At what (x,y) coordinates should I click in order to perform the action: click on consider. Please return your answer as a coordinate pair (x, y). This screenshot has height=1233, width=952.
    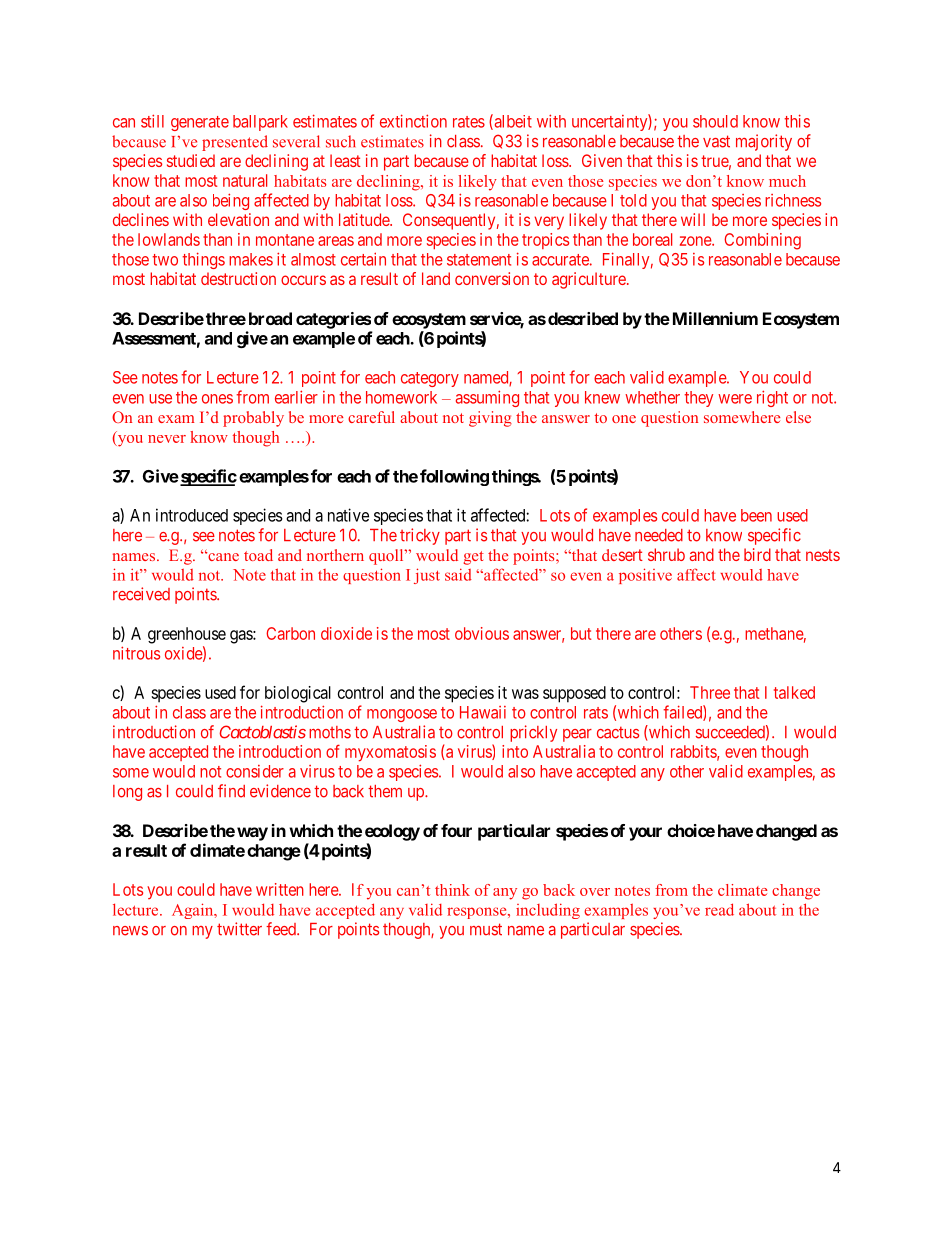
    Looking at the image, I should click on (255, 771).
